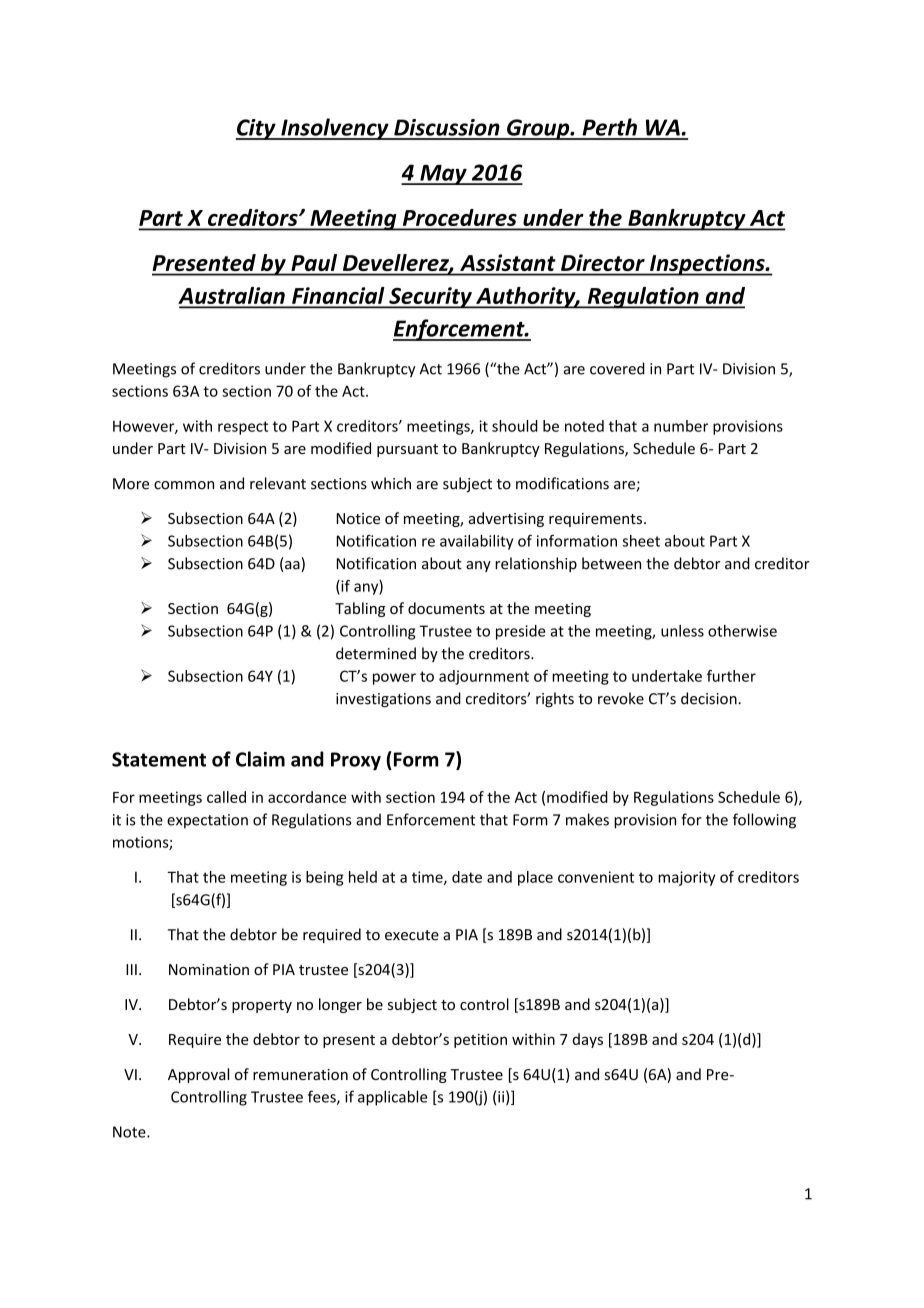  What do you see at coordinates (459, 219) in the image?
I see `Procedures` at bounding box center [459, 219].
